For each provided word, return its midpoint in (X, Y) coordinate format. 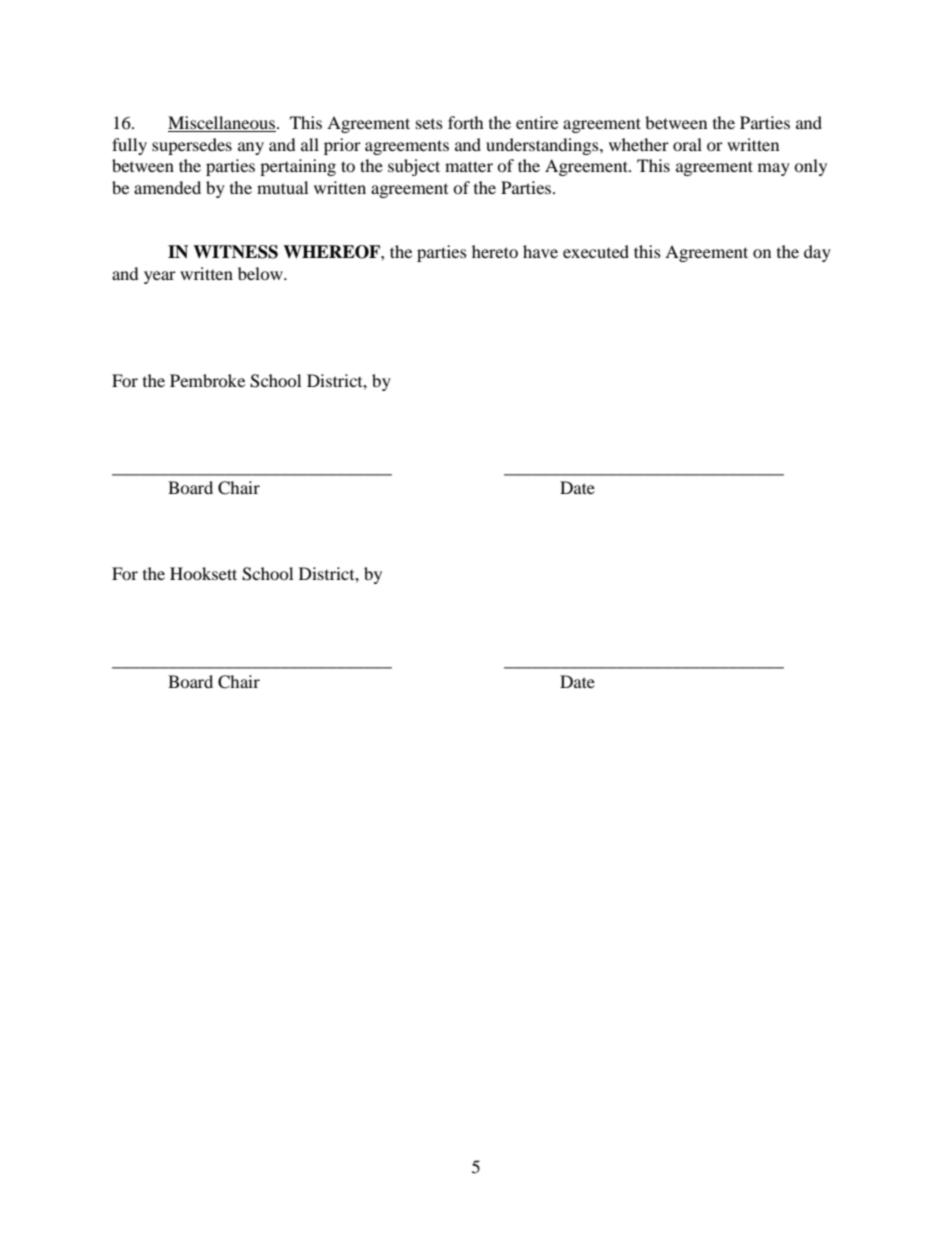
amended (167, 187)
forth (466, 122)
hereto (495, 251)
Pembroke (207, 380)
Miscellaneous (222, 124)
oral (687, 144)
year (160, 277)
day (817, 253)
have (540, 251)
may (774, 169)
